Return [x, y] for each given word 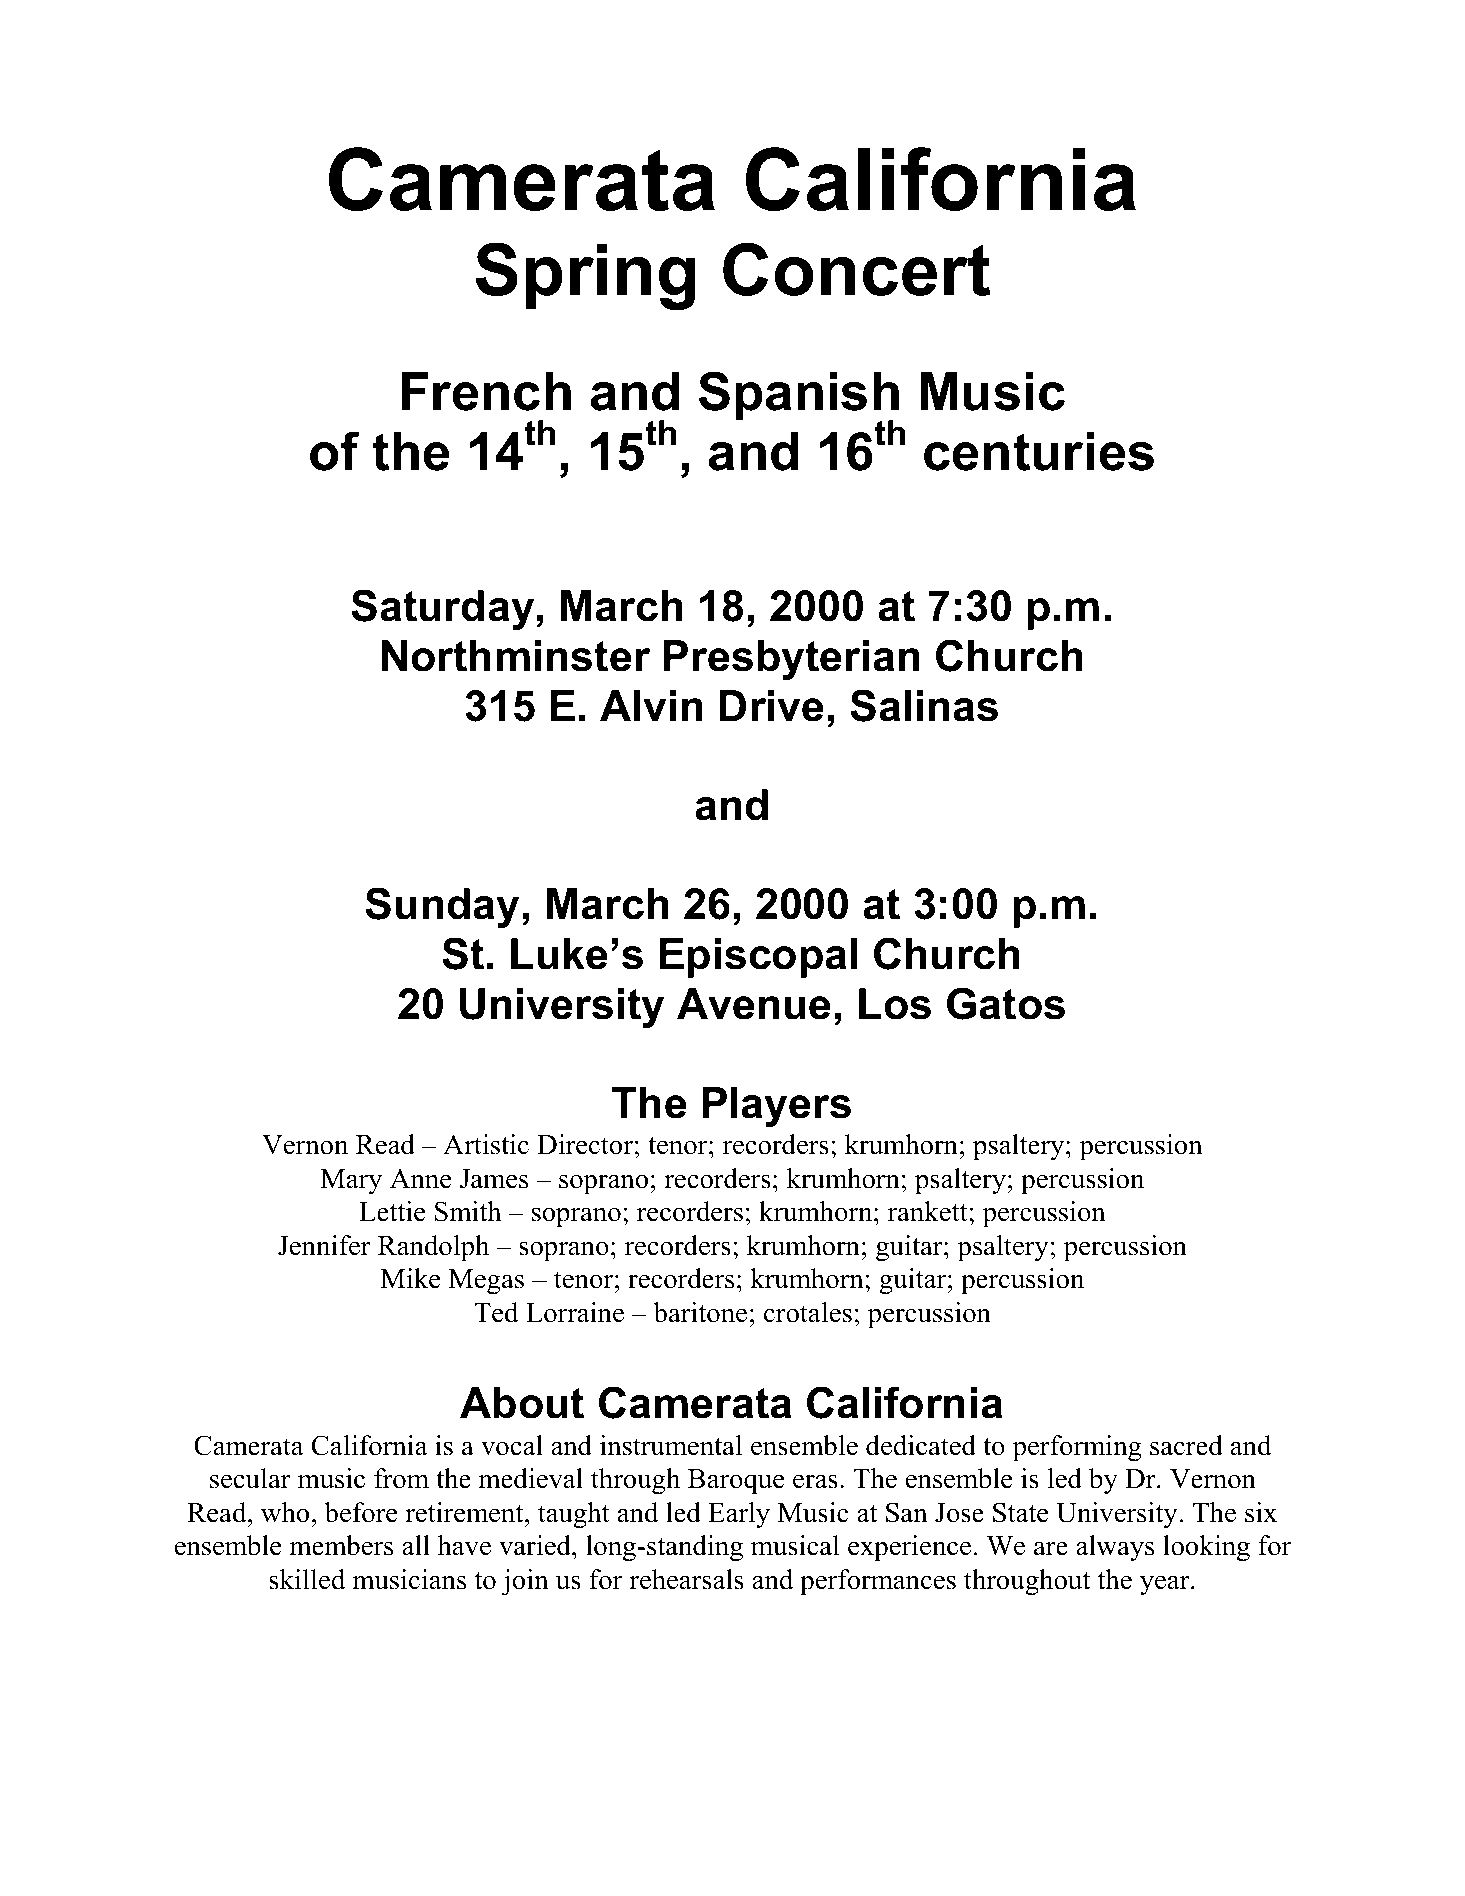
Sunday [442, 907]
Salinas [924, 705]
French [486, 391]
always [1115, 1548]
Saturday [444, 609]
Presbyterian [792, 660]
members [341, 1545]
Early [739, 1515]
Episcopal [758, 958]
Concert [856, 269]
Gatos [1006, 1003]
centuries [1039, 451]
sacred [1186, 1445]
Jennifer [324, 1245]
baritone [700, 1312]
